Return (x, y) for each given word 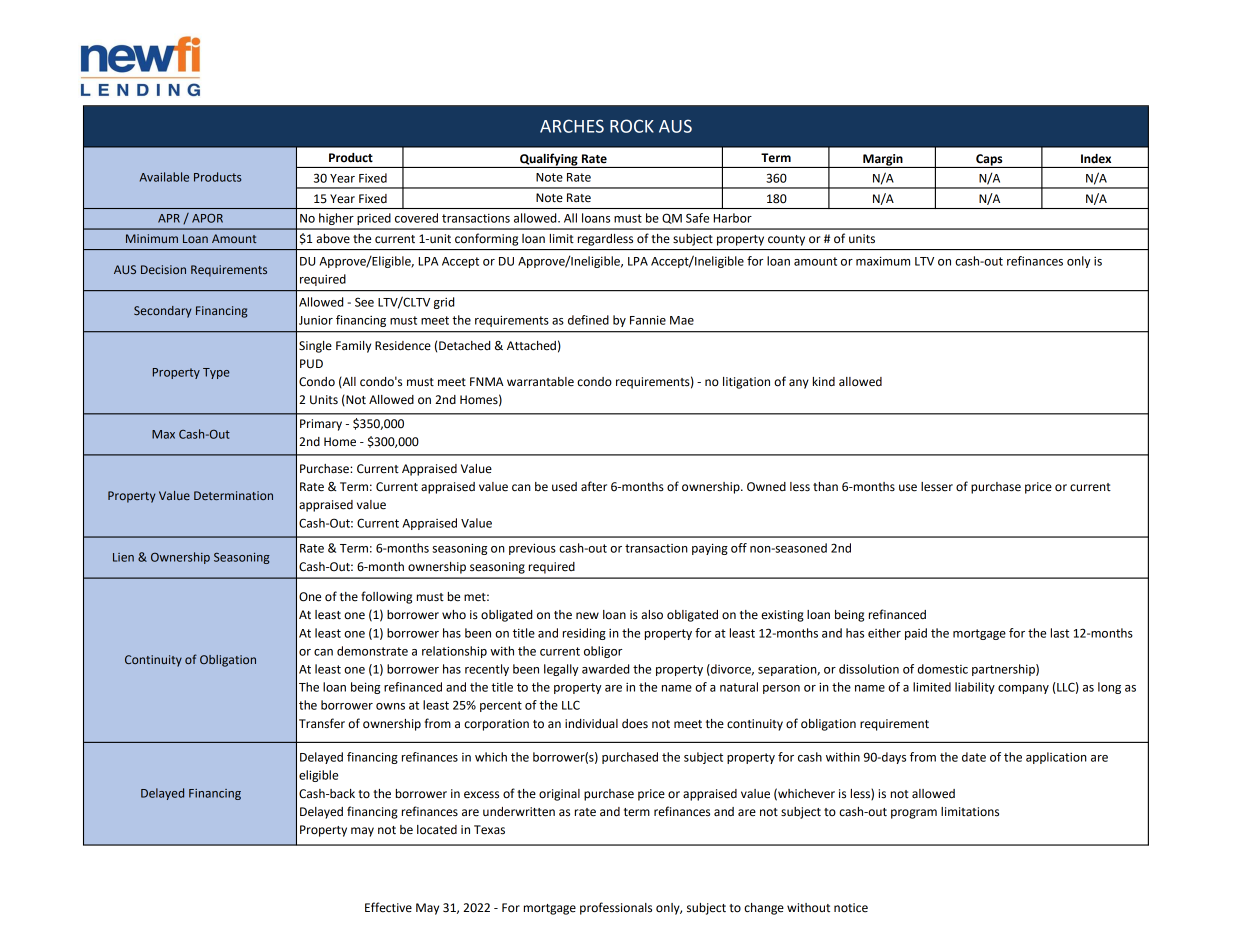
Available (164, 177)
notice (851, 908)
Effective (388, 907)
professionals (616, 908)
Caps (989, 161)
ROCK (632, 126)
